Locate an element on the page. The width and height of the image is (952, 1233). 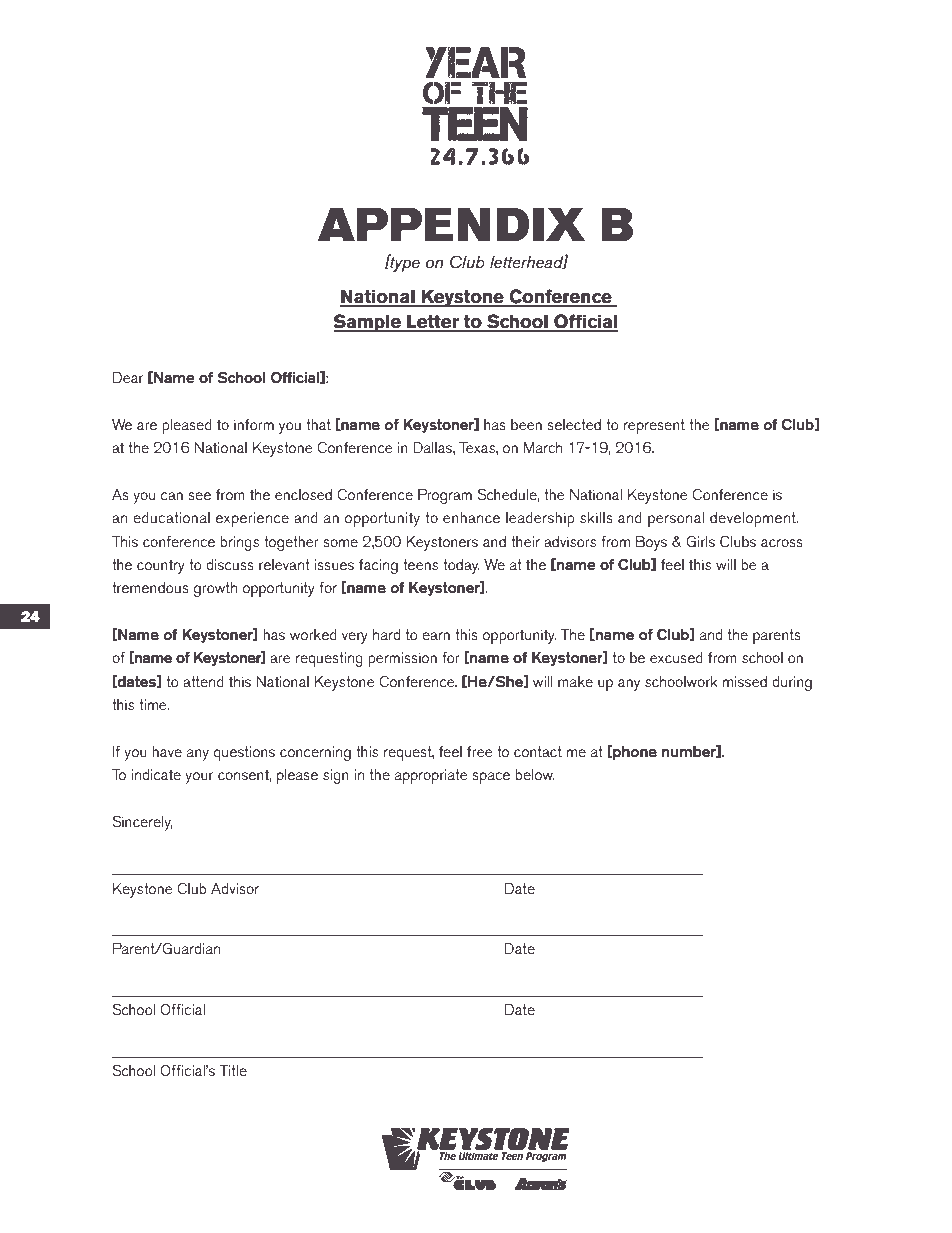
represent is located at coordinates (654, 426).
